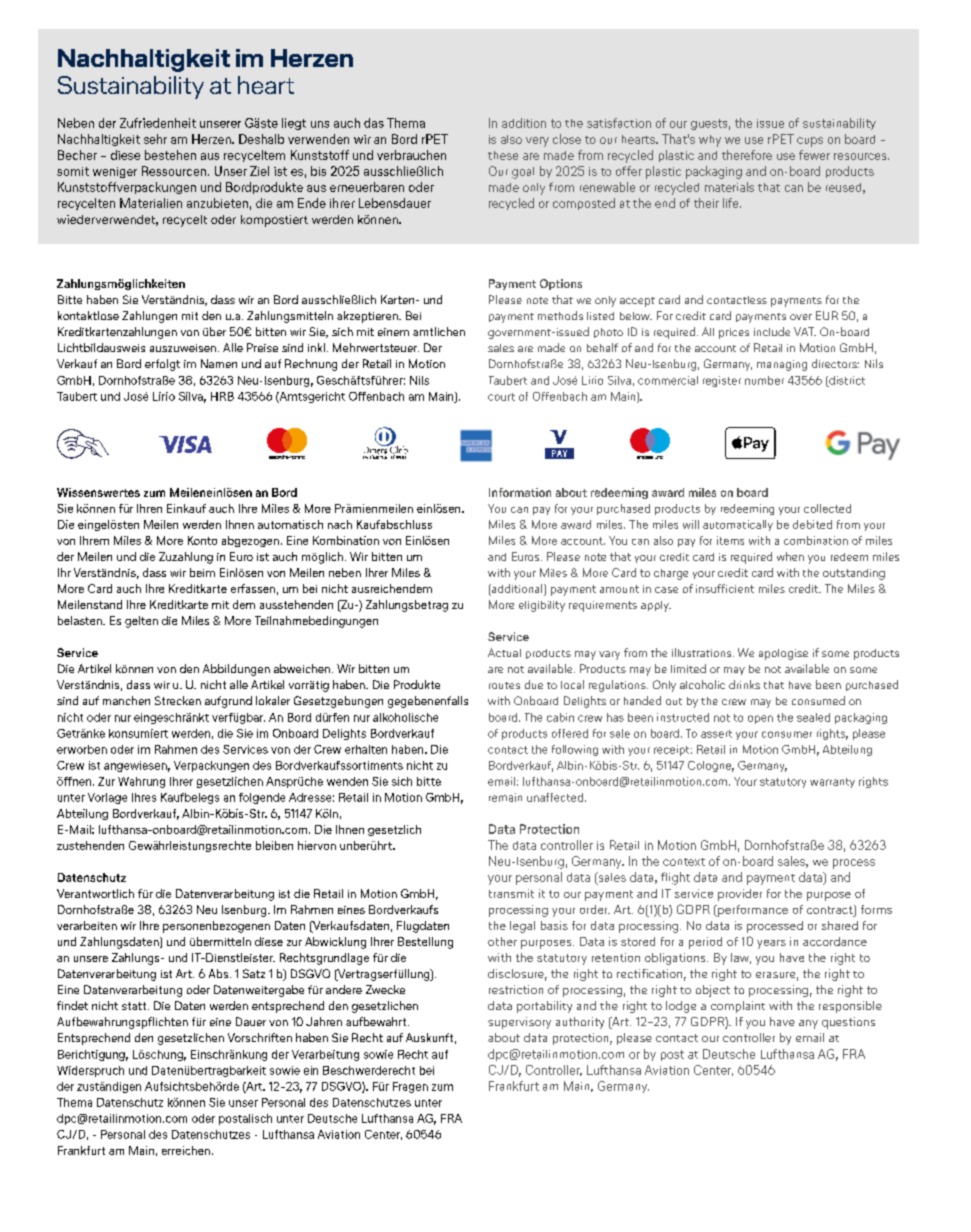 The height and width of the page is (1232, 971). Describe the element at coordinates (503, 155) in the page. I see `these` at that location.
